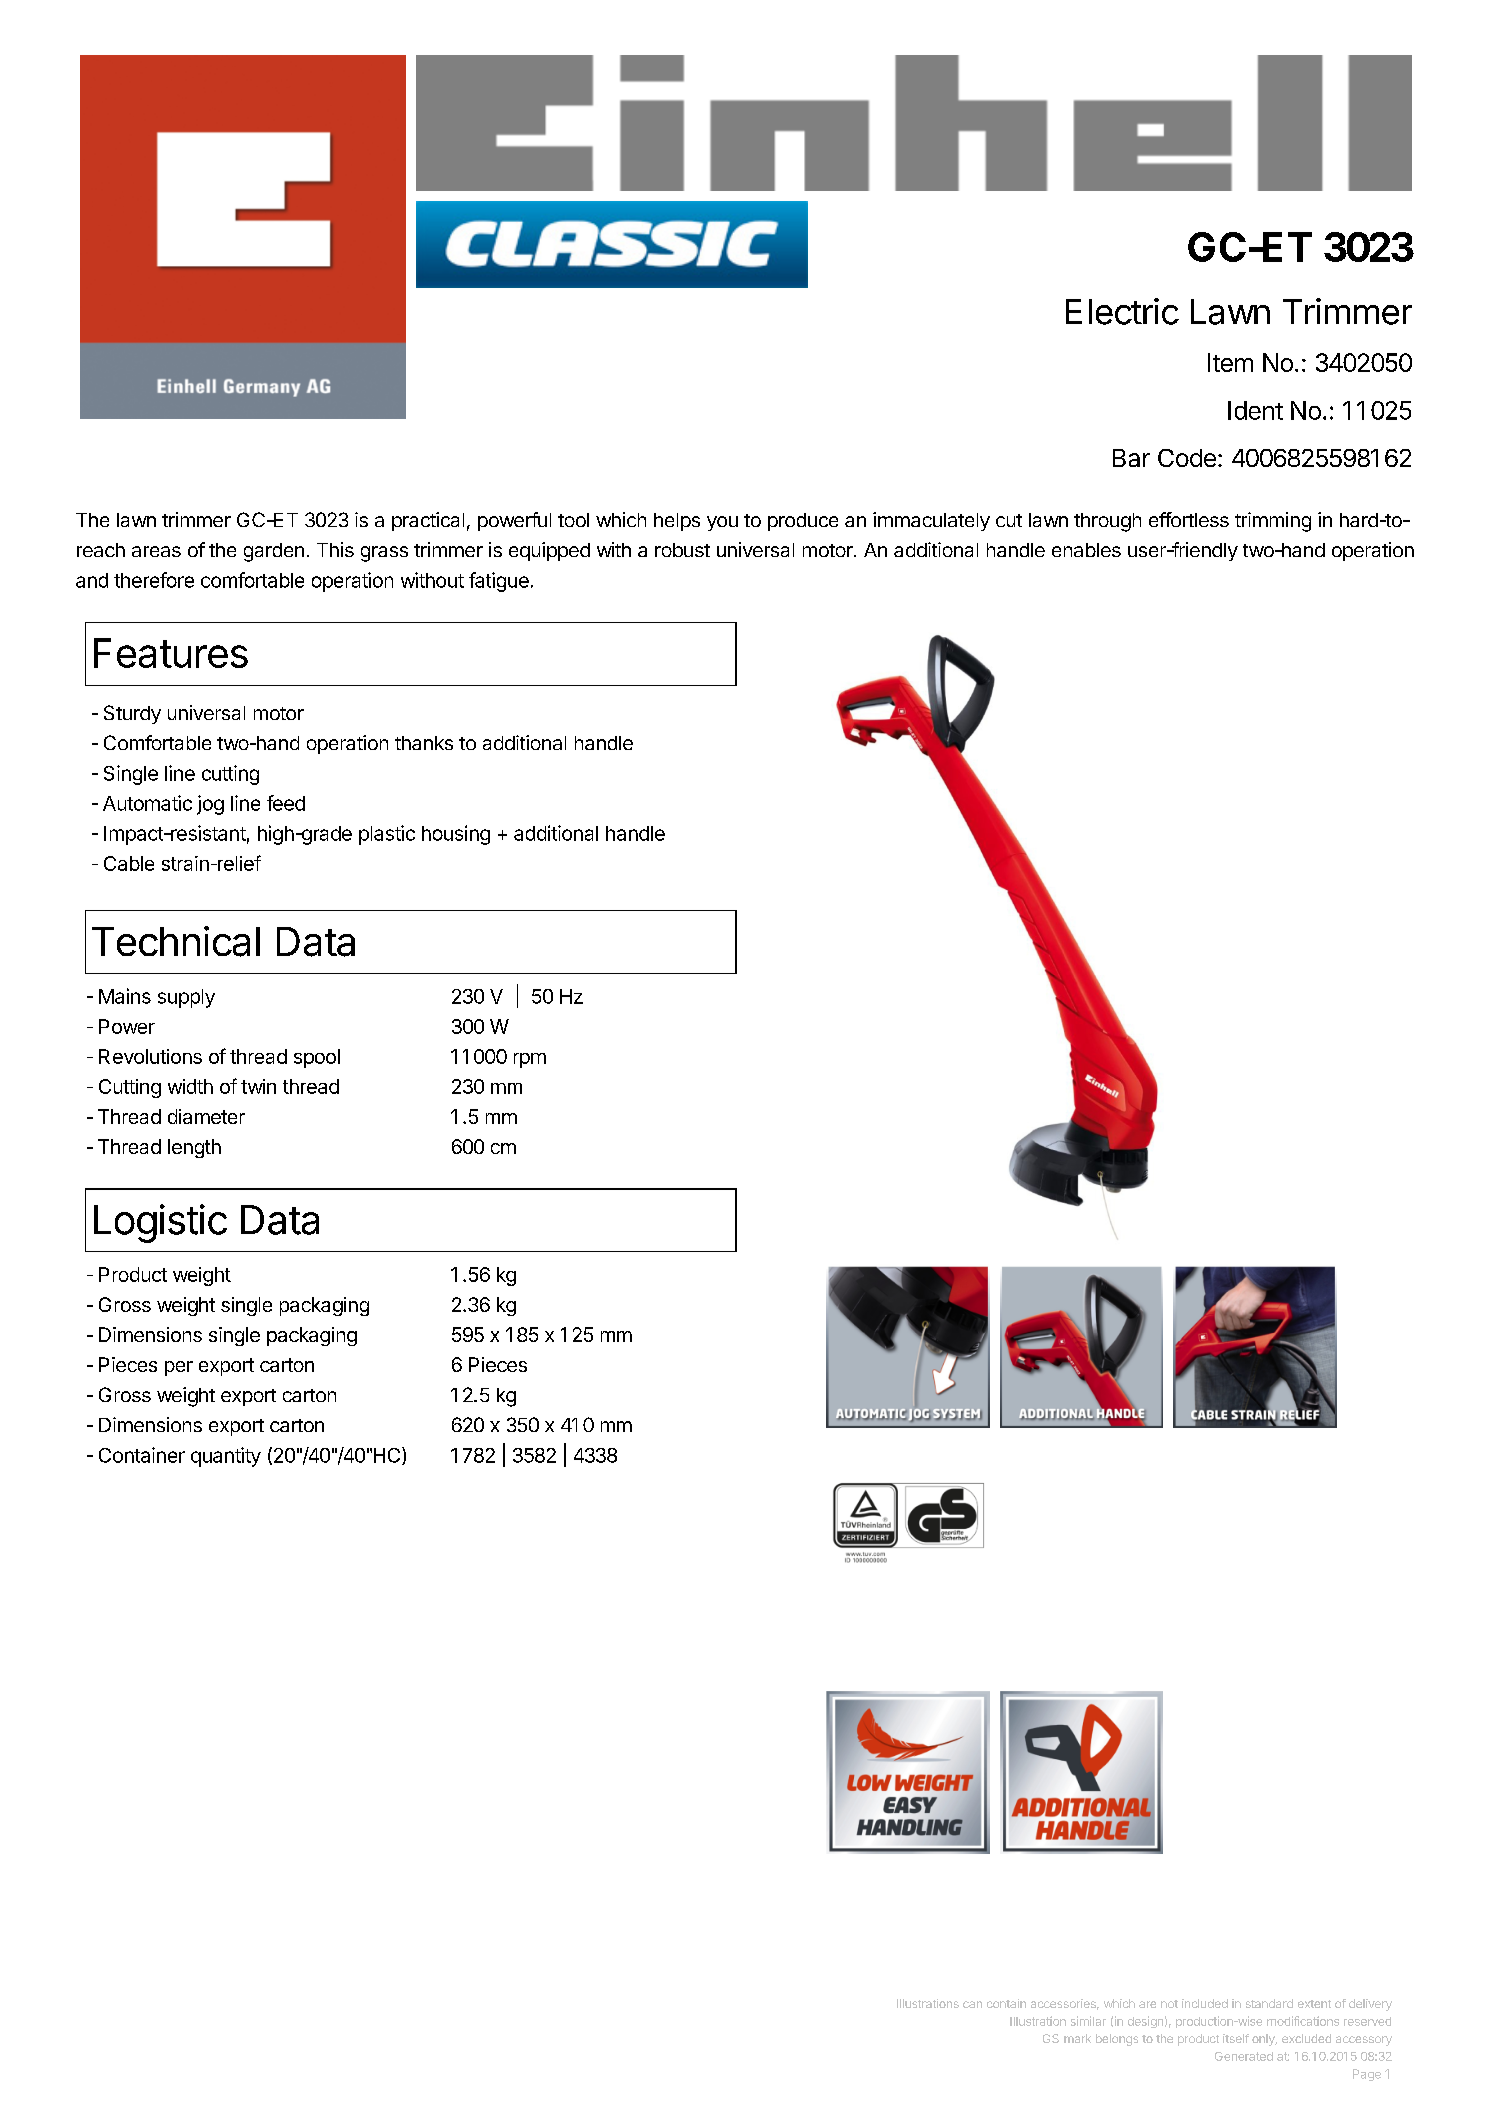 The width and height of the image is (1492, 2111). Describe the element at coordinates (972, 2004) in the image. I see `can` at that location.
